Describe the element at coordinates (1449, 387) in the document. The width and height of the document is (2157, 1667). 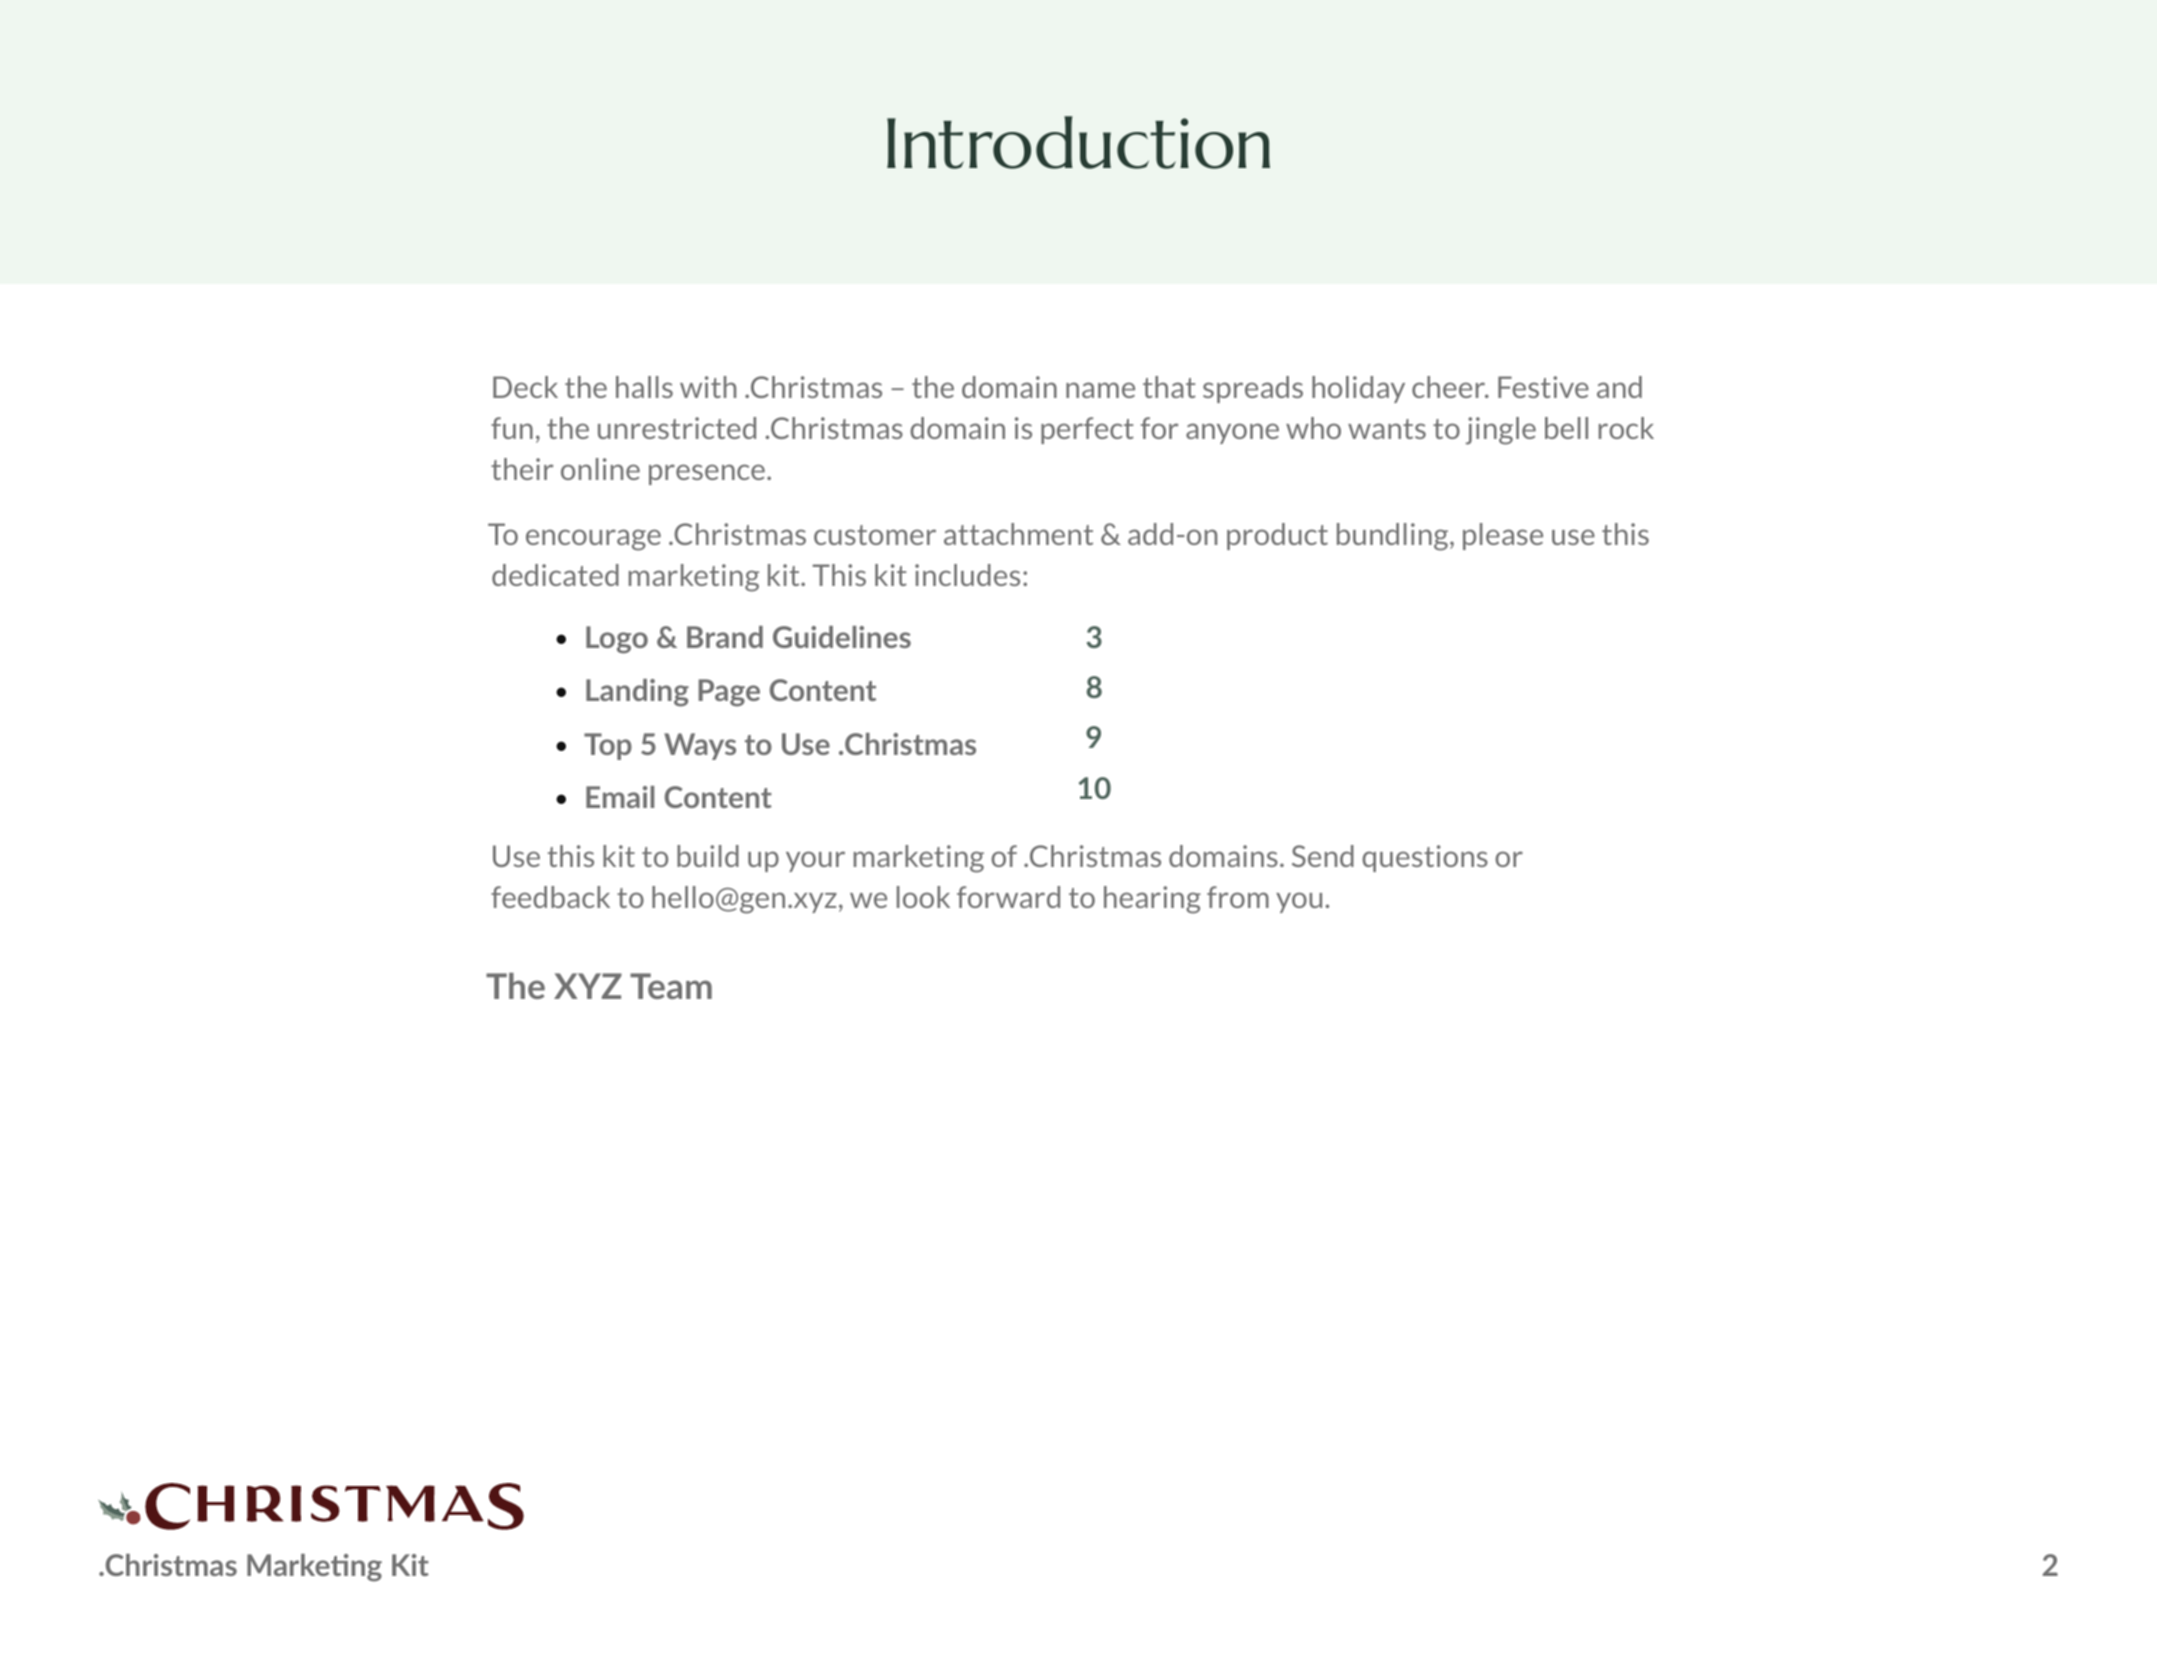
I see `cheer` at that location.
